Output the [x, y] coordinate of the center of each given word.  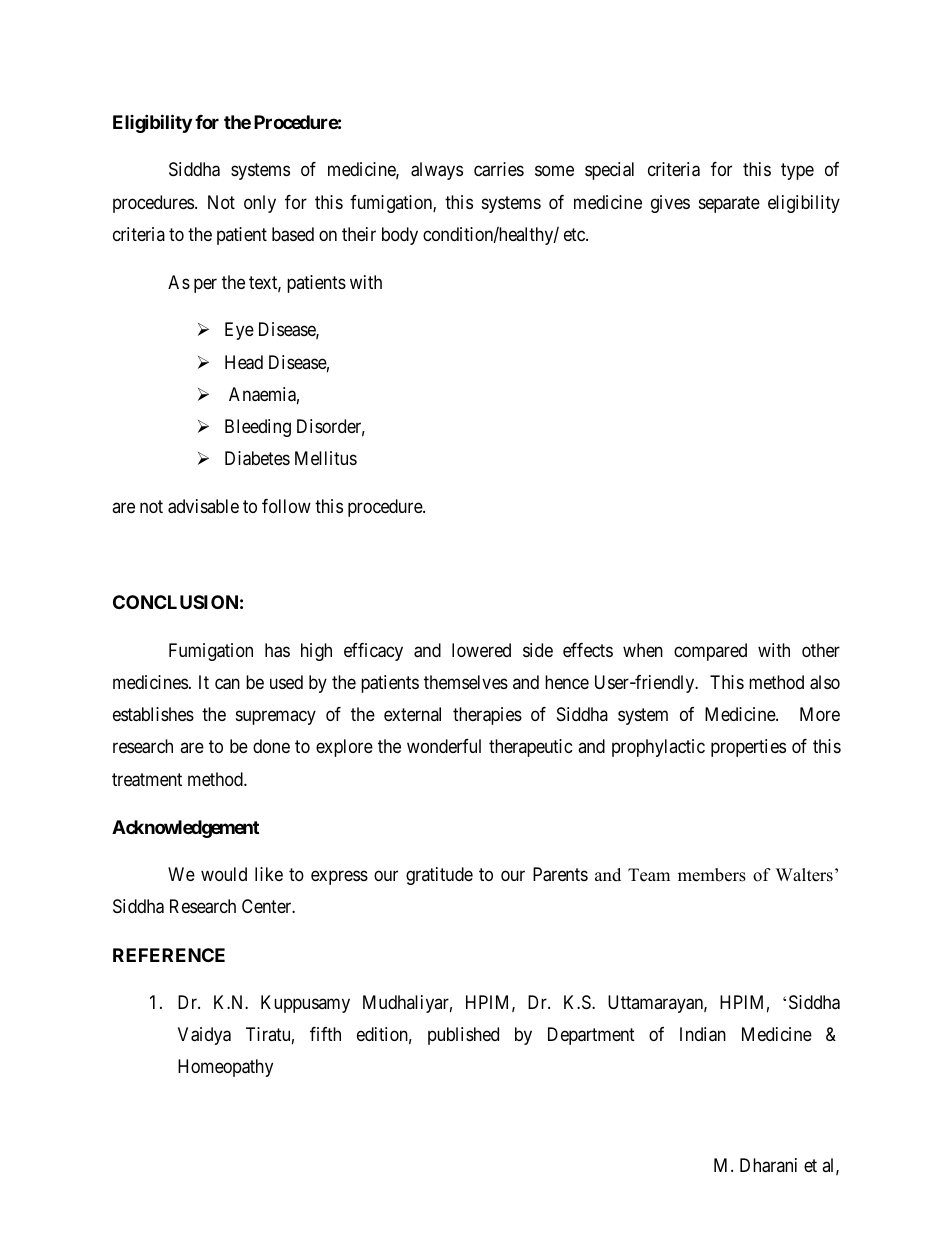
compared [710, 652]
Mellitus [326, 458]
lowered [481, 650]
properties [748, 748]
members [712, 875]
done [271, 746]
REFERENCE [169, 955]
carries [499, 169]
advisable [203, 506]
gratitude [439, 876]
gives [670, 204]
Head [244, 362]
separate [729, 204]
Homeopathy [225, 1068]
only [260, 204]
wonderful [444, 746]
